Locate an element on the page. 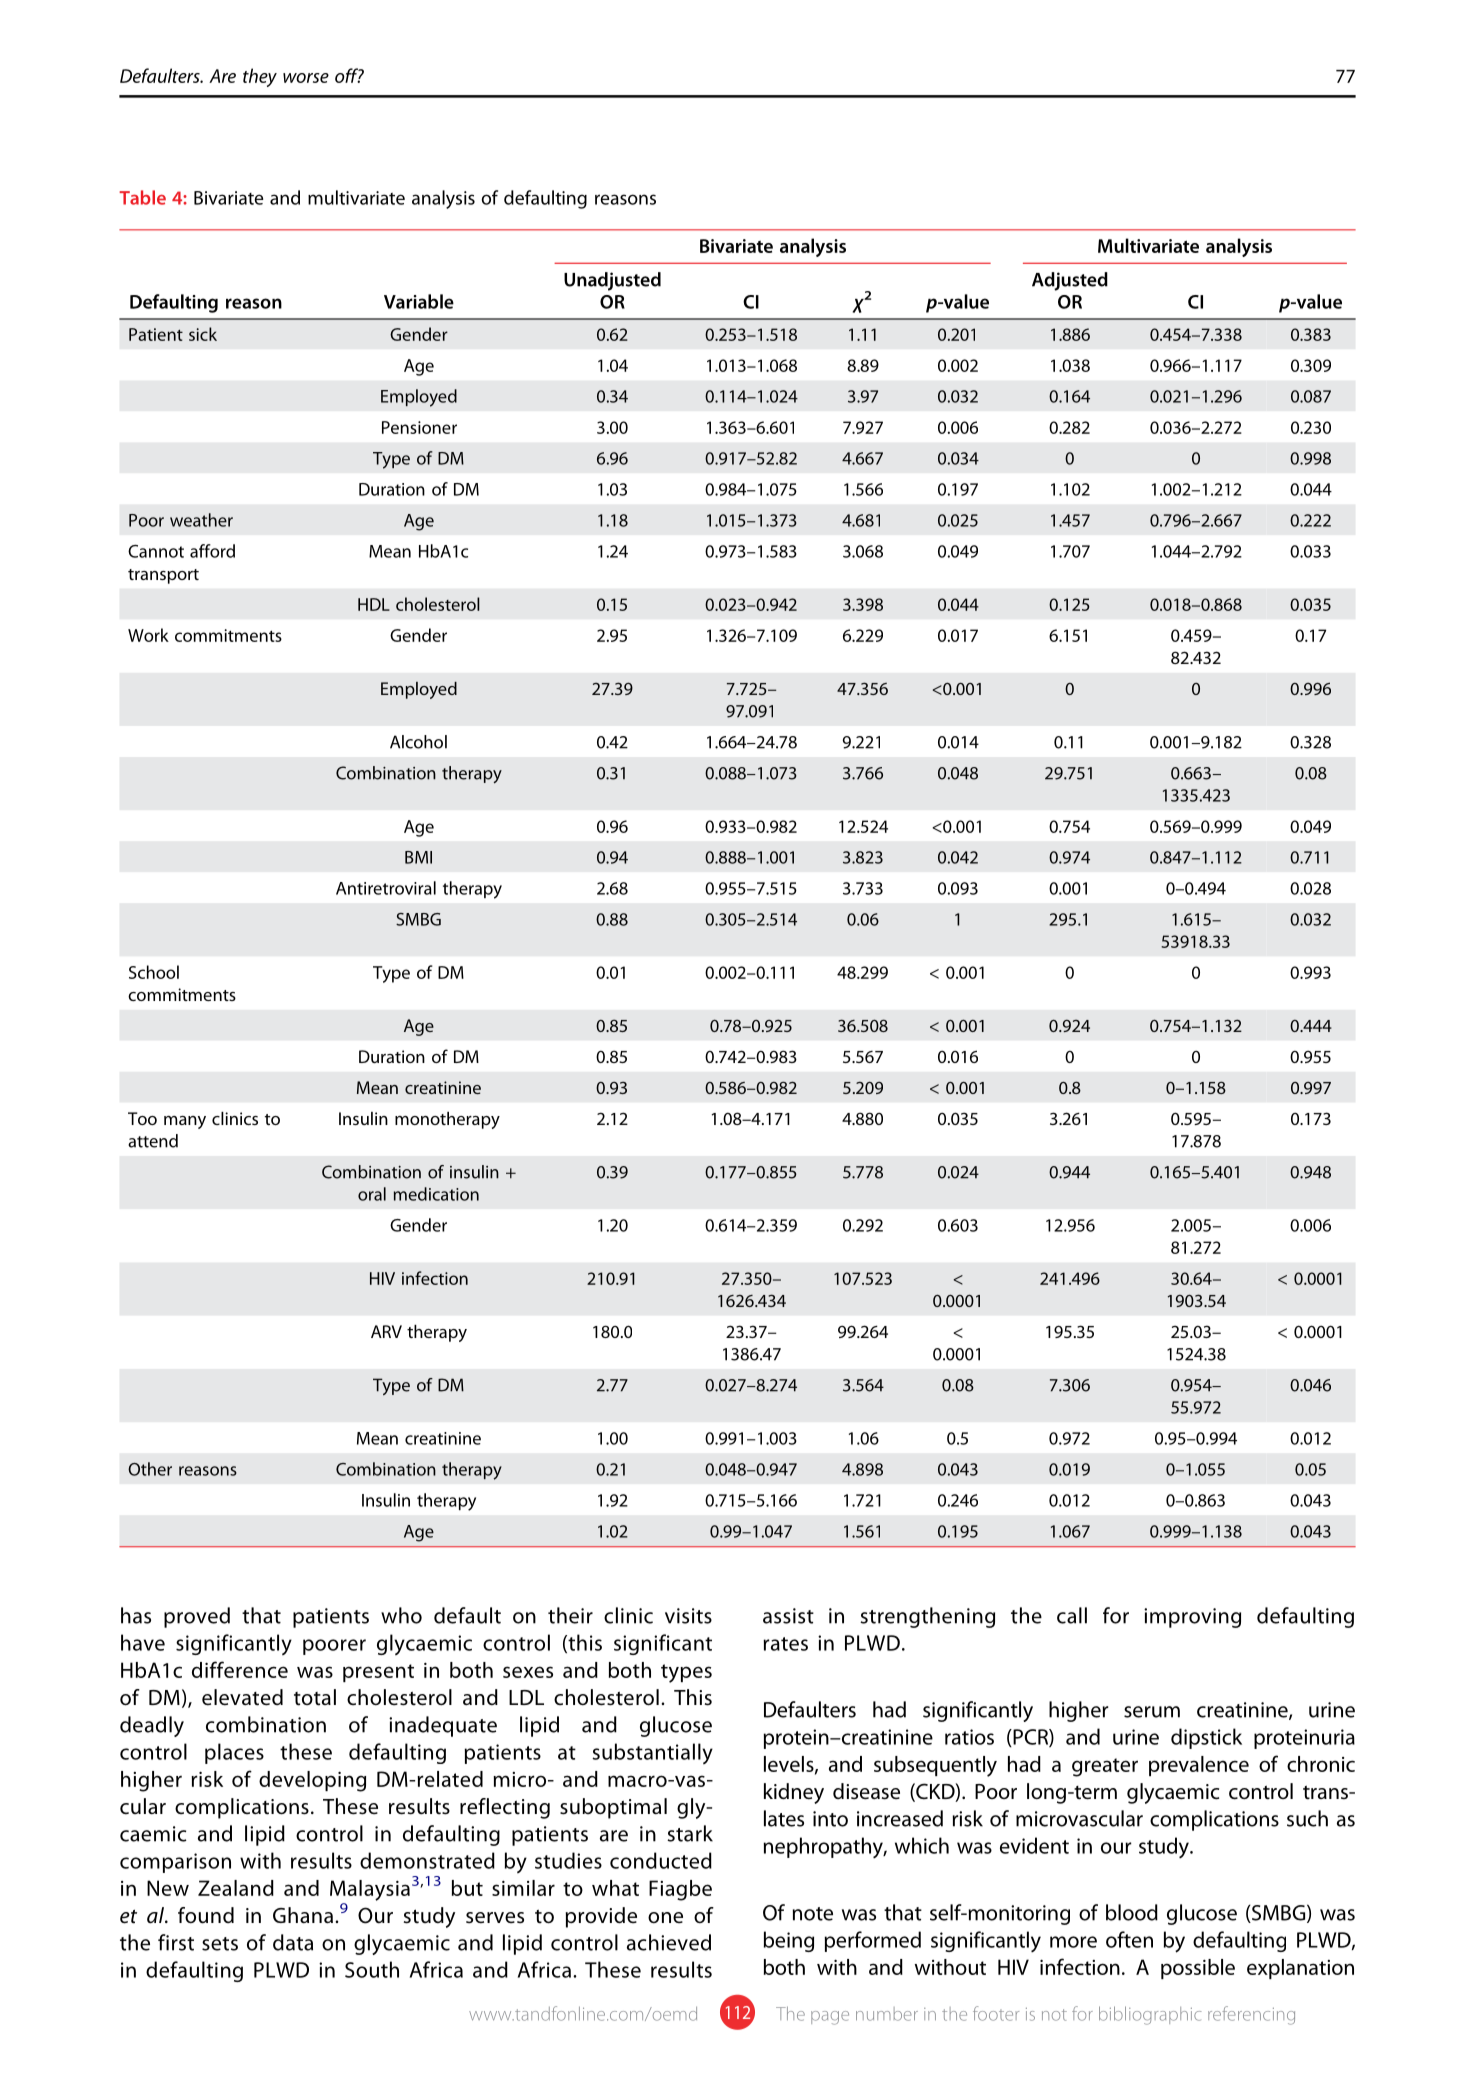 Image resolution: width=1475 pixels, height=2086 pixels. BMI is located at coordinates (418, 857).
